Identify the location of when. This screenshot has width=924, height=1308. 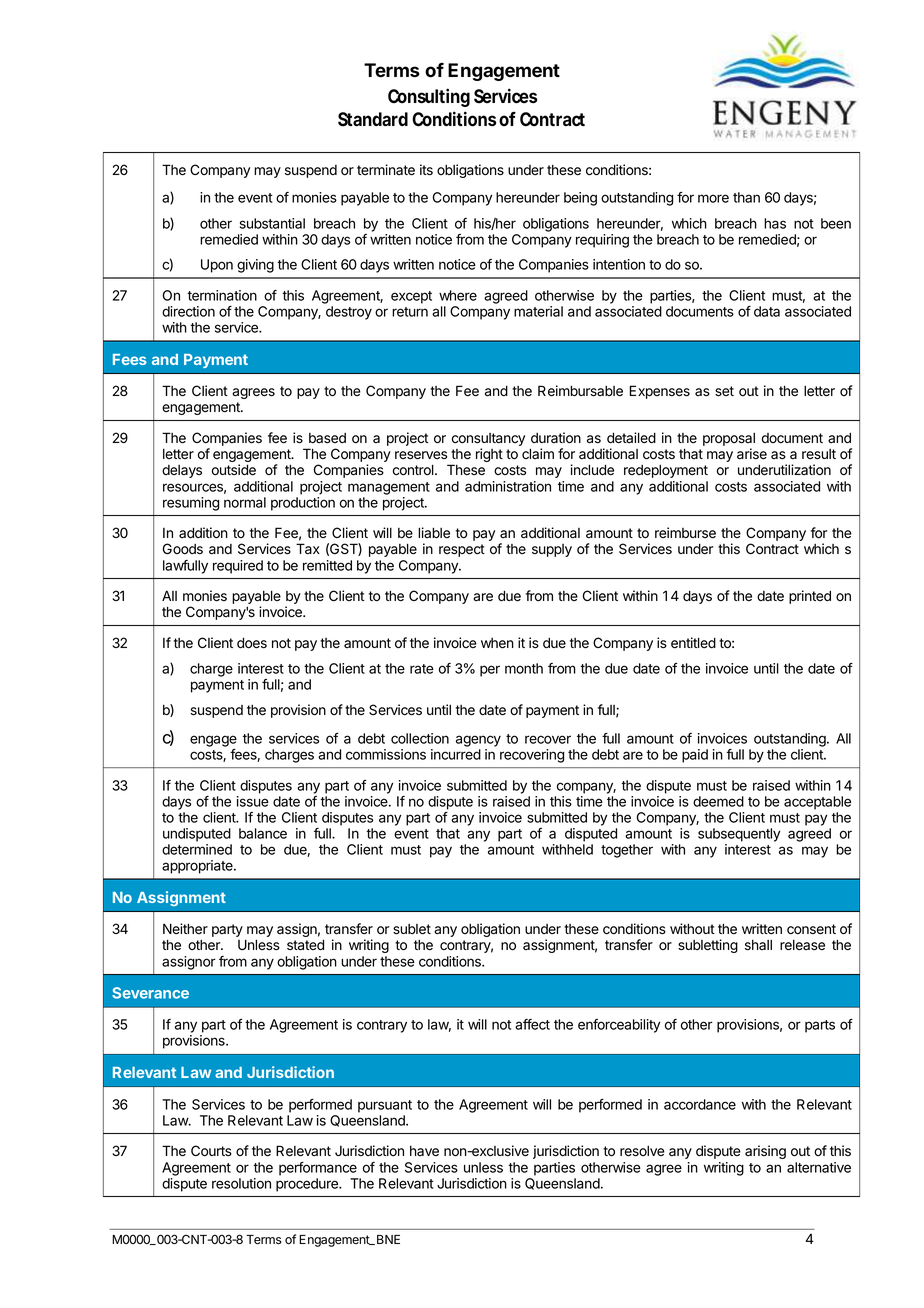
(497, 643).
